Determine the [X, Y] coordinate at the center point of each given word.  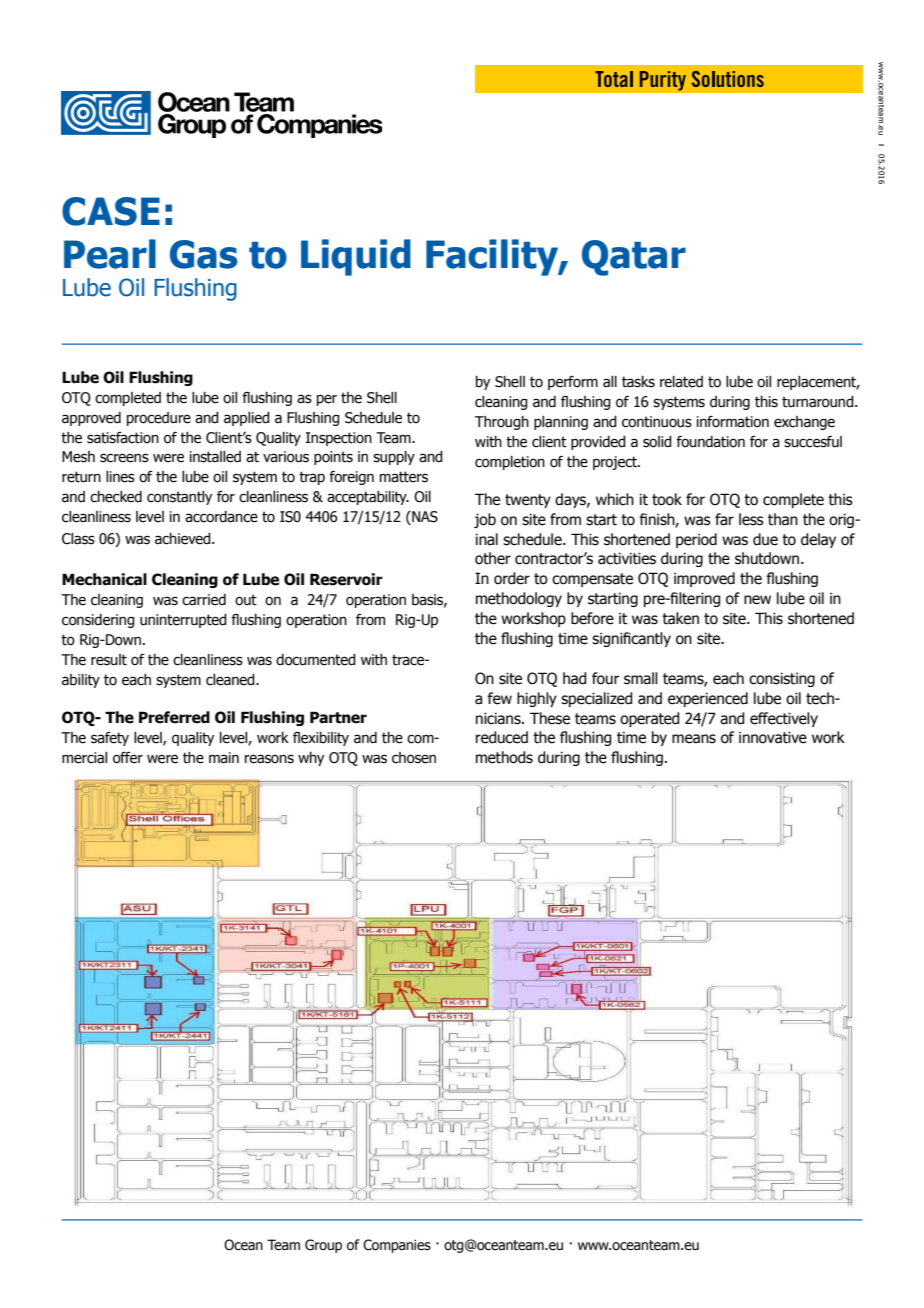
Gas [204, 254]
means [694, 739]
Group [323, 1246]
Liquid [356, 257]
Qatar [634, 258]
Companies [397, 1246]
